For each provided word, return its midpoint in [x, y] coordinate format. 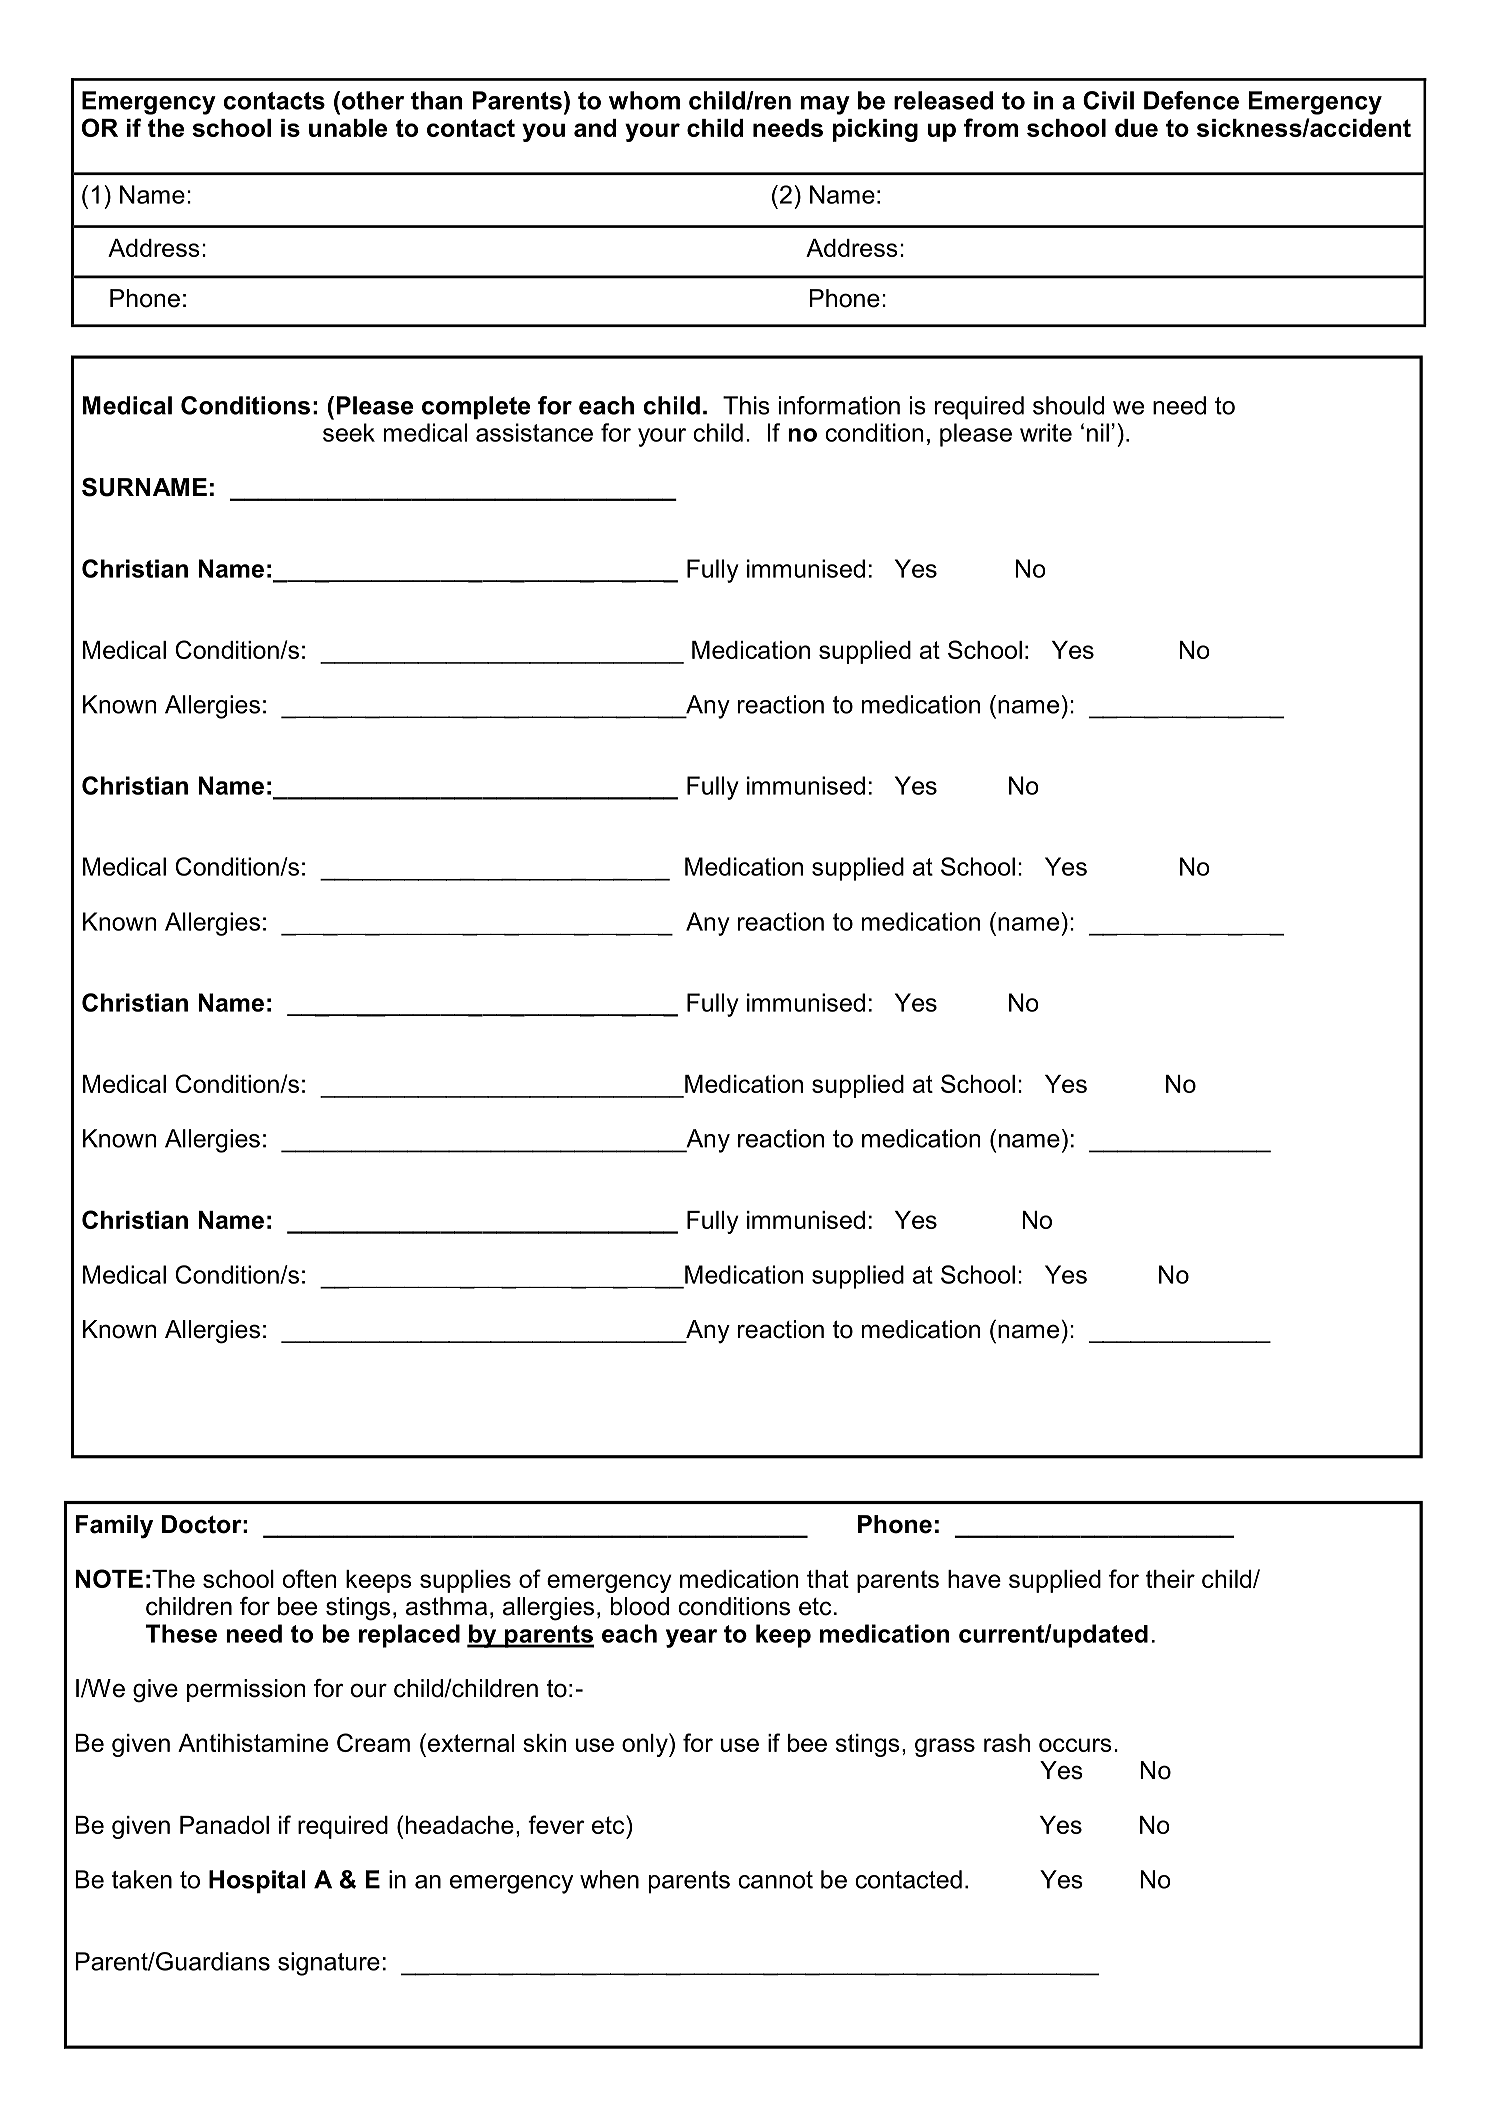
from [991, 127]
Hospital [257, 1881]
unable [348, 128]
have [974, 1579]
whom [644, 100]
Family [114, 1527]
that [828, 1579]
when [609, 1879]
